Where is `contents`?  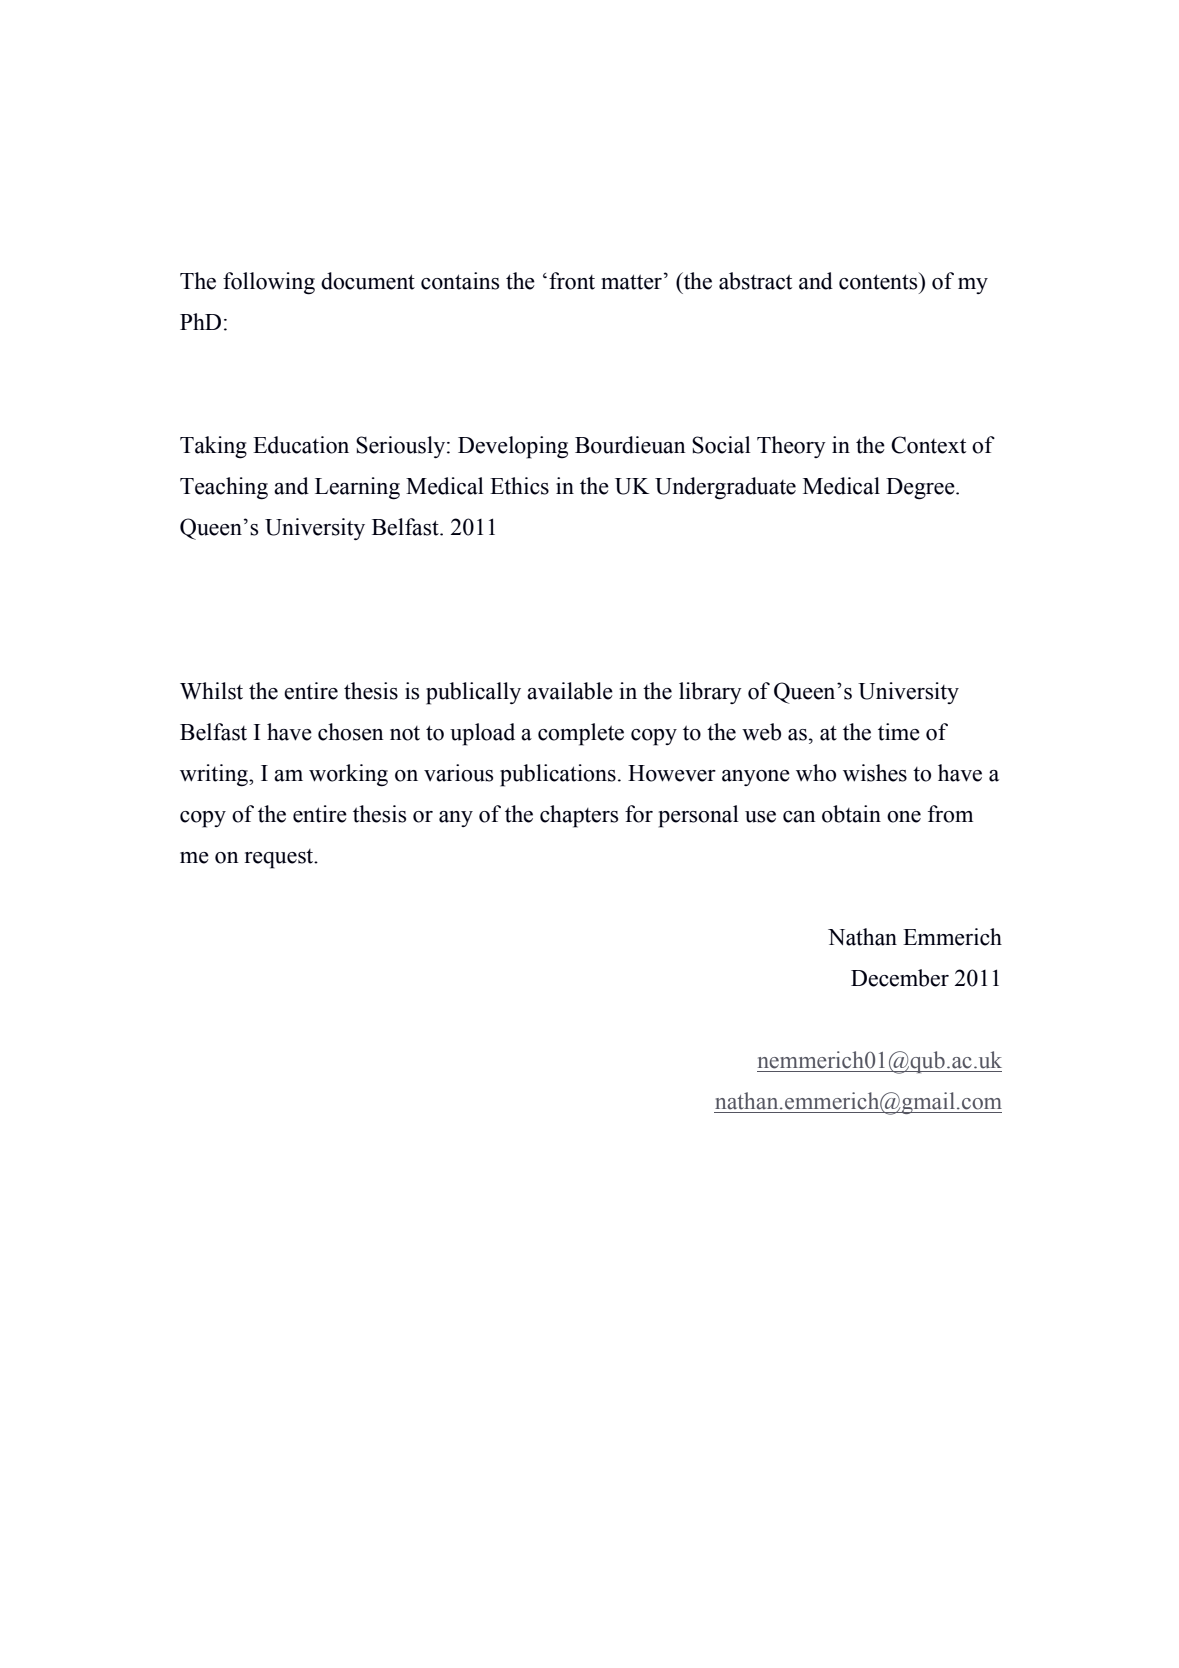
contents is located at coordinates (879, 281).
